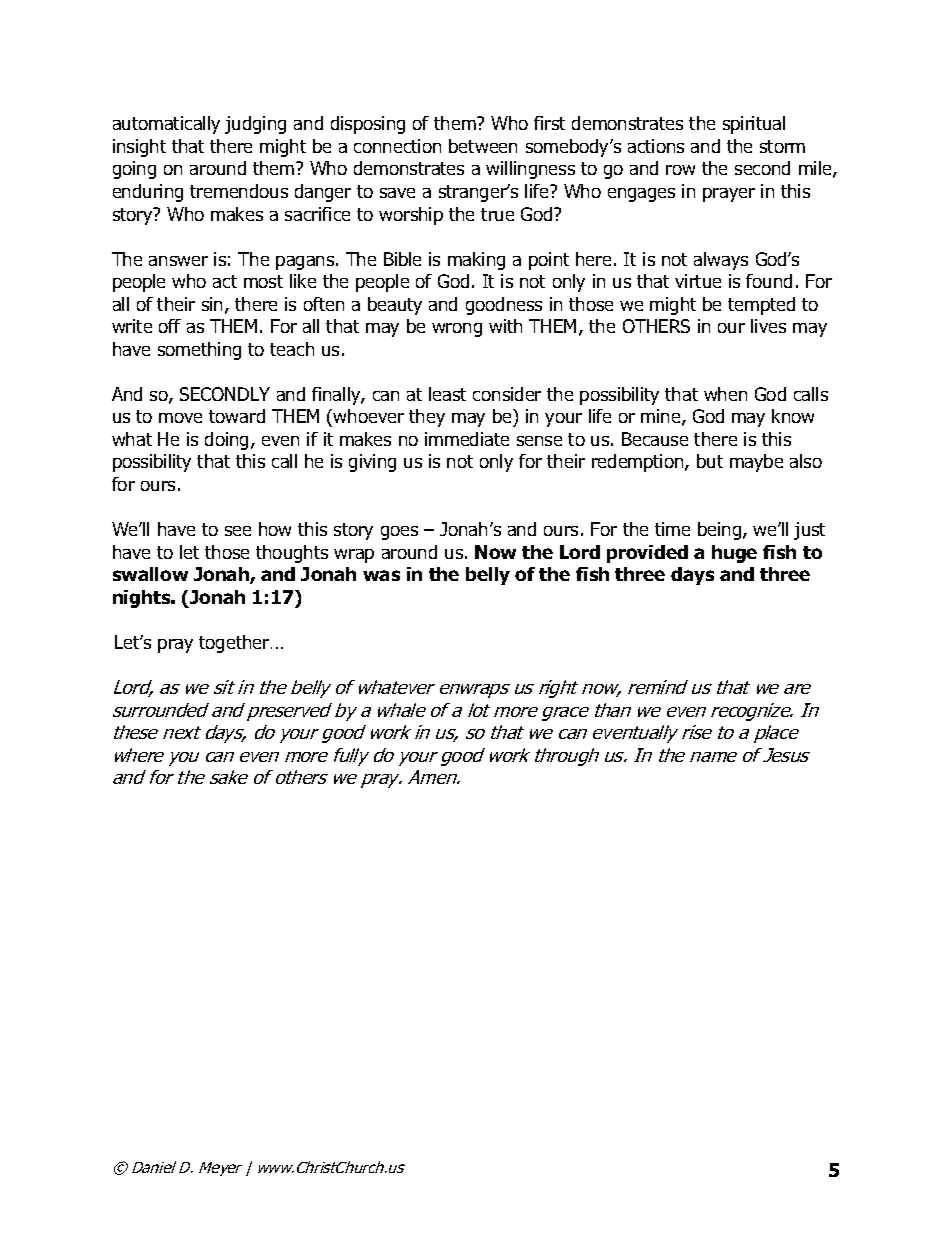 The height and width of the image is (1233, 952). What do you see at coordinates (754, 125) in the image?
I see `spiritual` at bounding box center [754, 125].
